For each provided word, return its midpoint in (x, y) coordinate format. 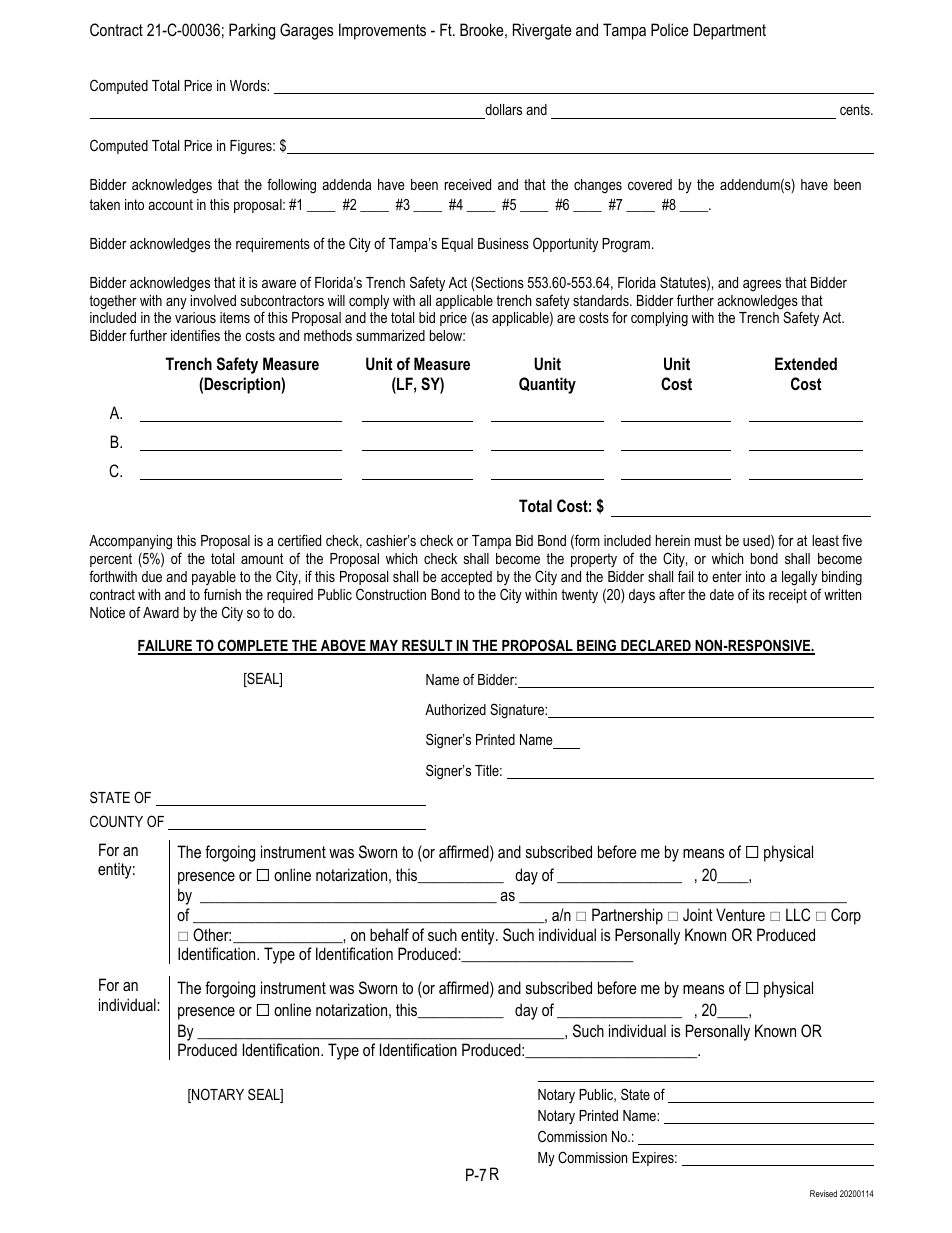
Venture (740, 914)
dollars (503, 109)
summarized (390, 335)
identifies (195, 335)
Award (161, 612)
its (759, 594)
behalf (389, 934)
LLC (798, 914)
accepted (466, 578)
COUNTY (116, 821)
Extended (806, 363)
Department (730, 31)
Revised (823, 1193)
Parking (252, 31)
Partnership (627, 916)
